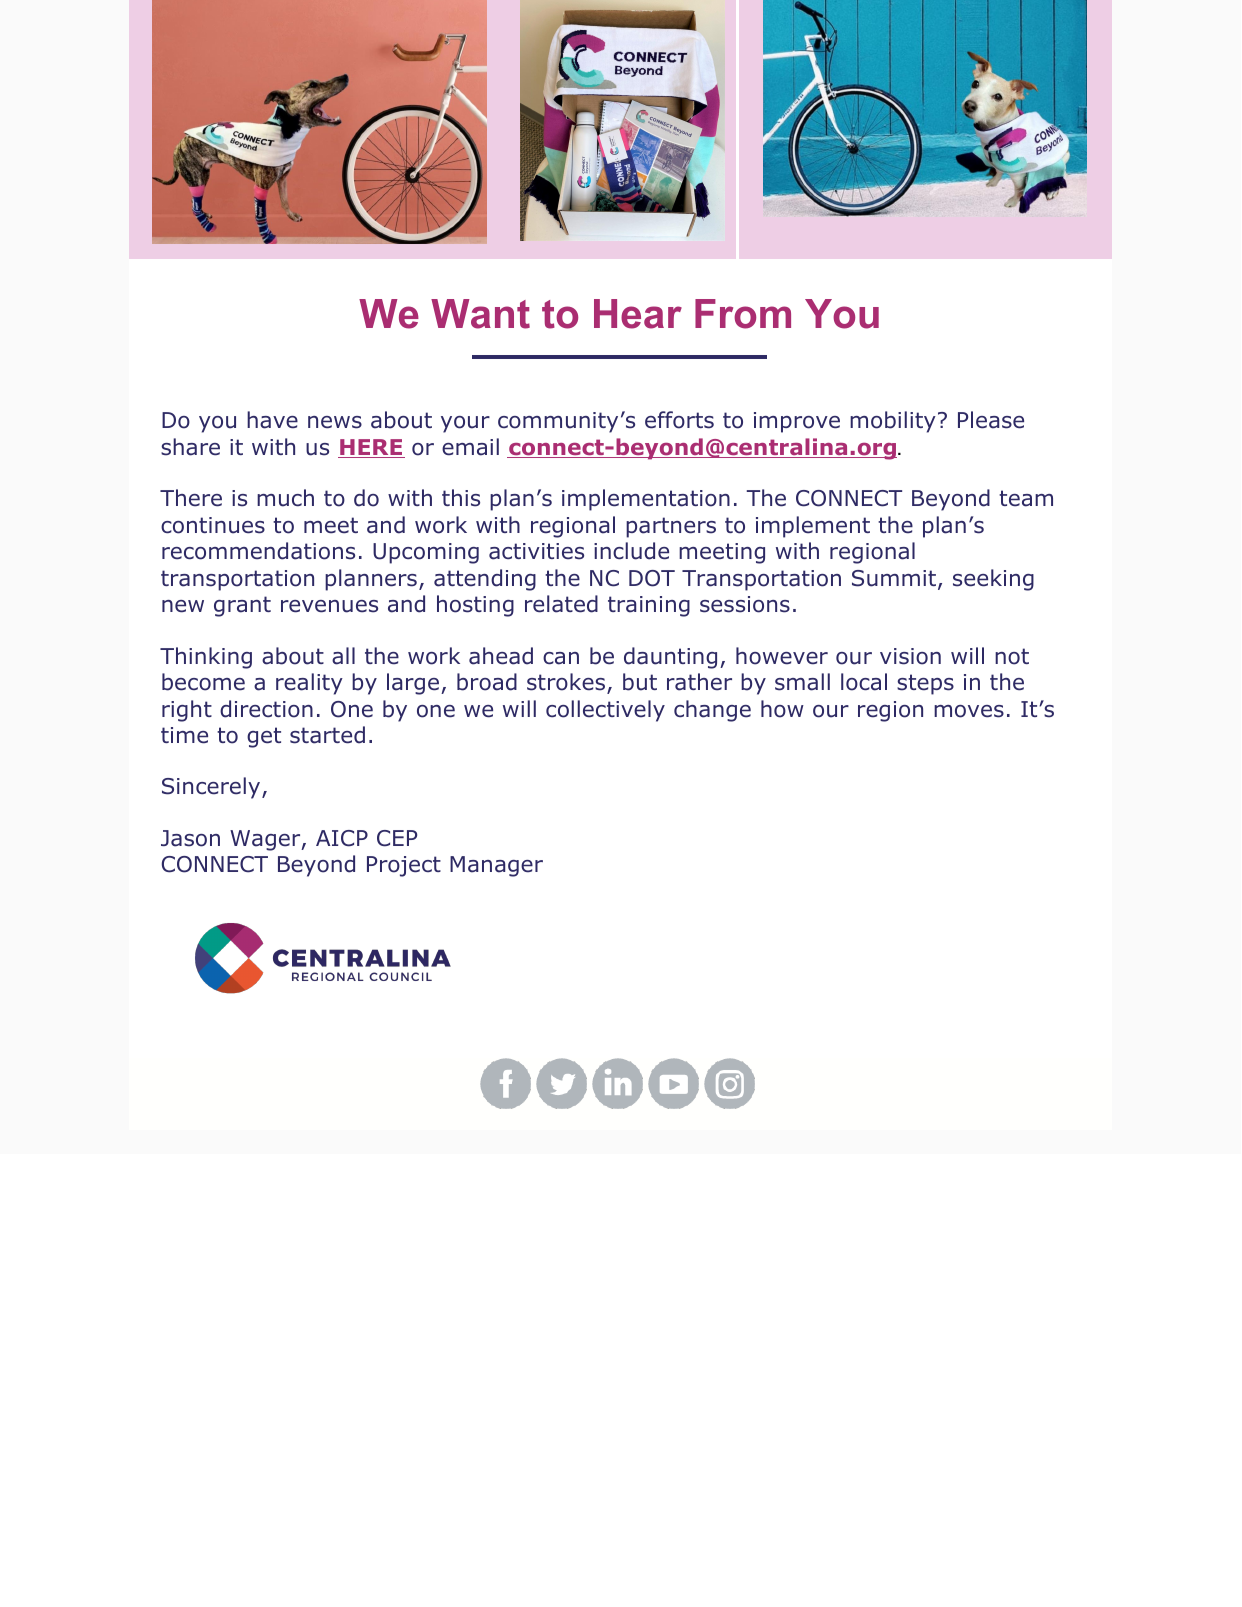 This screenshot has width=1242, height=1607. I want to click on Summit, so click(894, 578).
